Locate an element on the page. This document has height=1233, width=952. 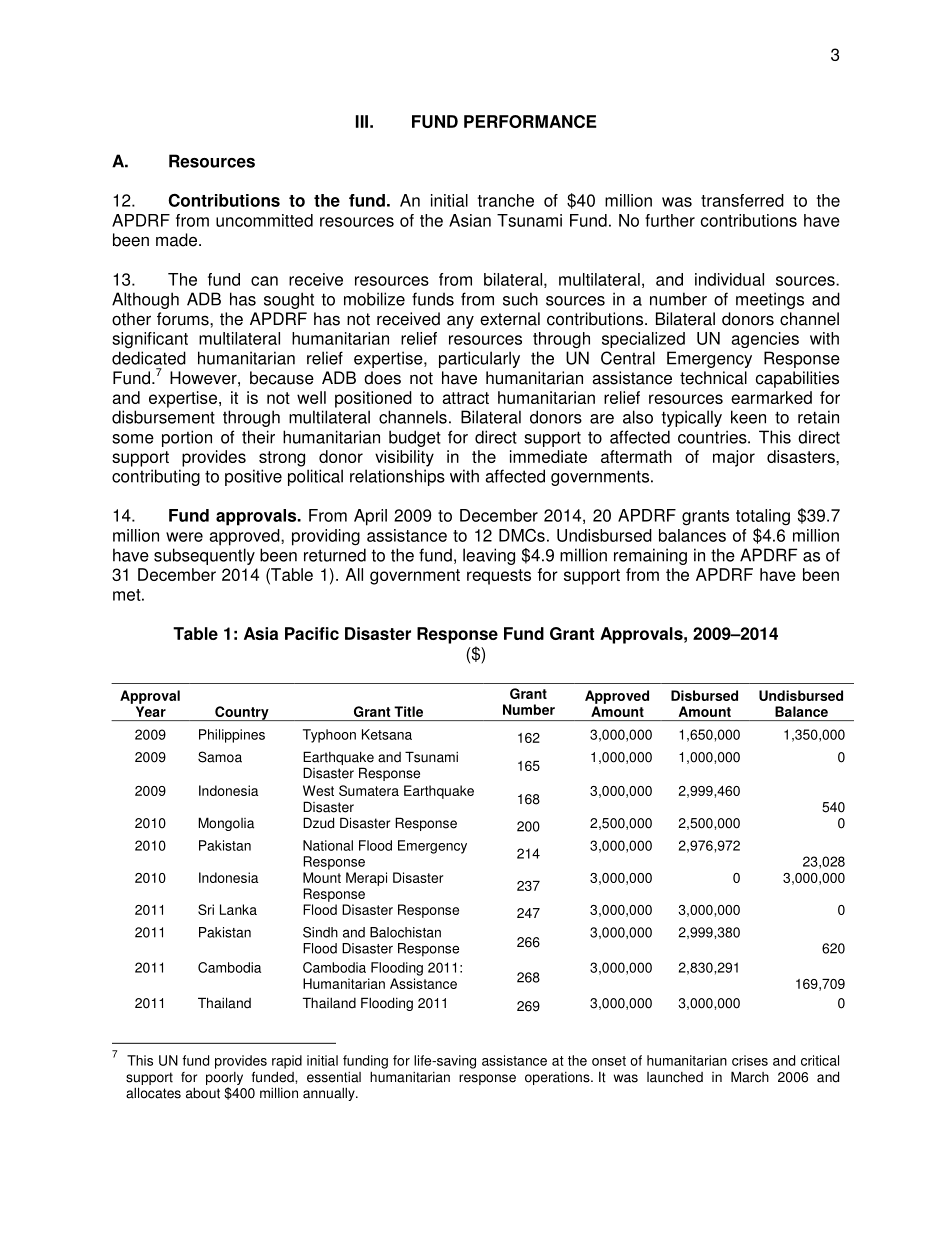
leaving is located at coordinates (489, 556).
